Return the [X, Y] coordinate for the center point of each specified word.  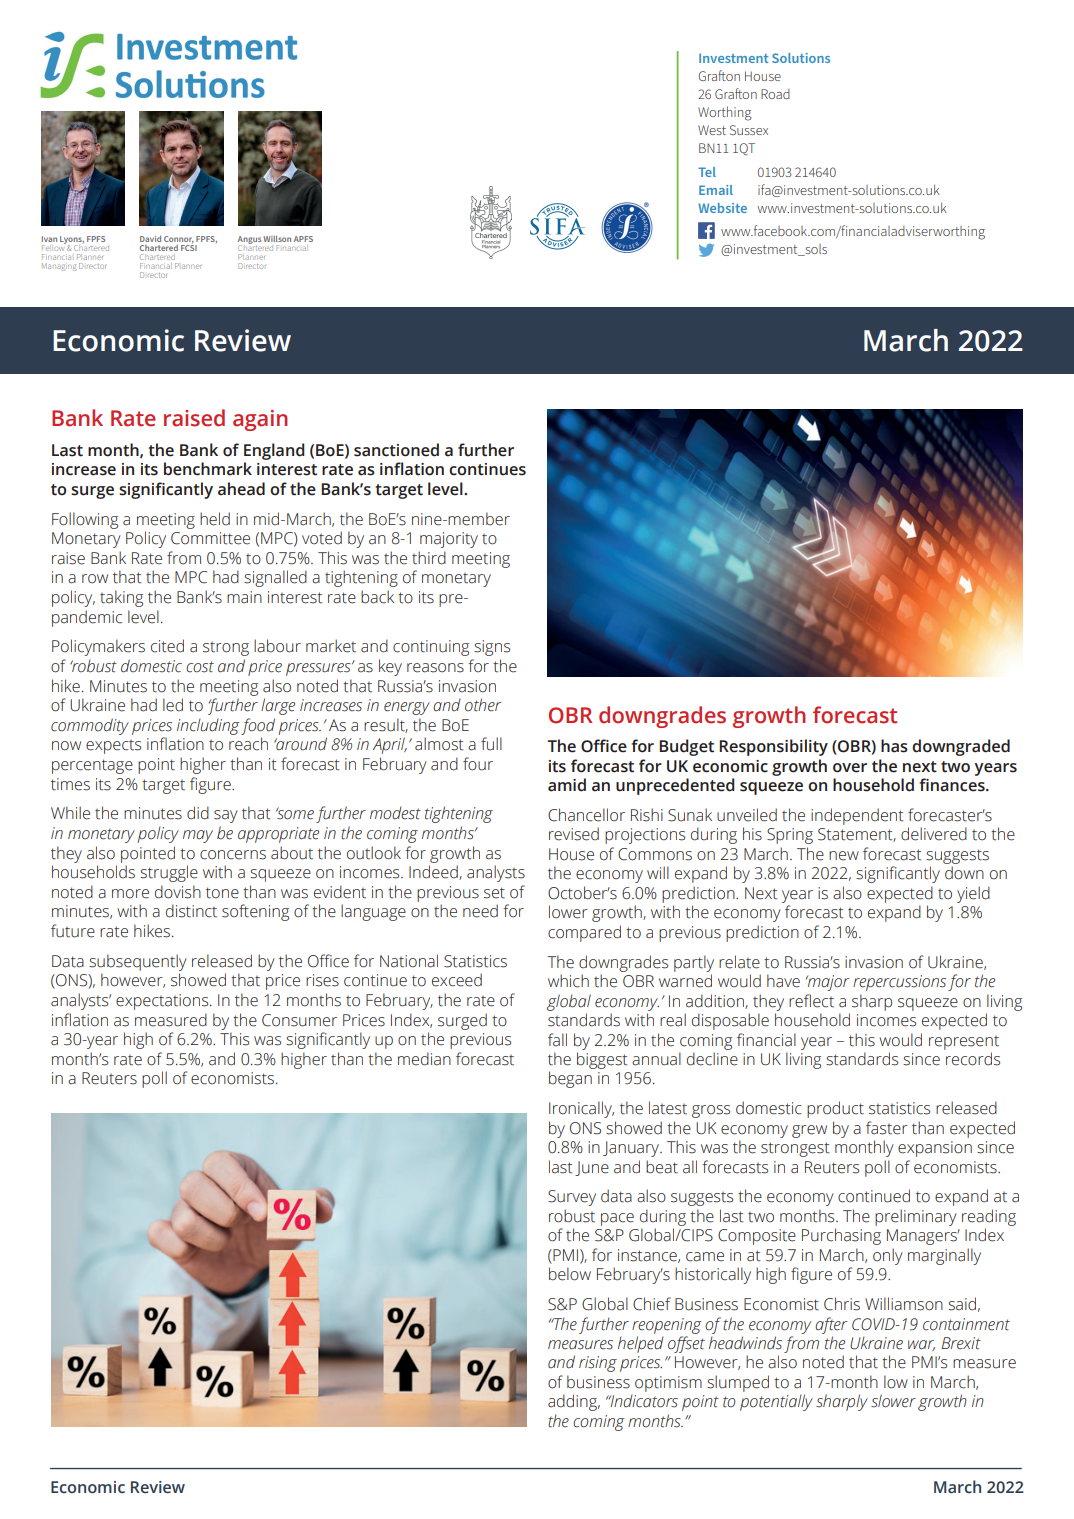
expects [113, 747]
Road [775, 94]
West [712, 130]
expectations [163, 1002]
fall [557, 1040]
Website [722, 208]
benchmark [208, 469]
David [150, 239]
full [491, 744]
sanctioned [396, 450]
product [835, 1109]
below [570, 1274]
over [850, 768]
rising [598, 1364]
